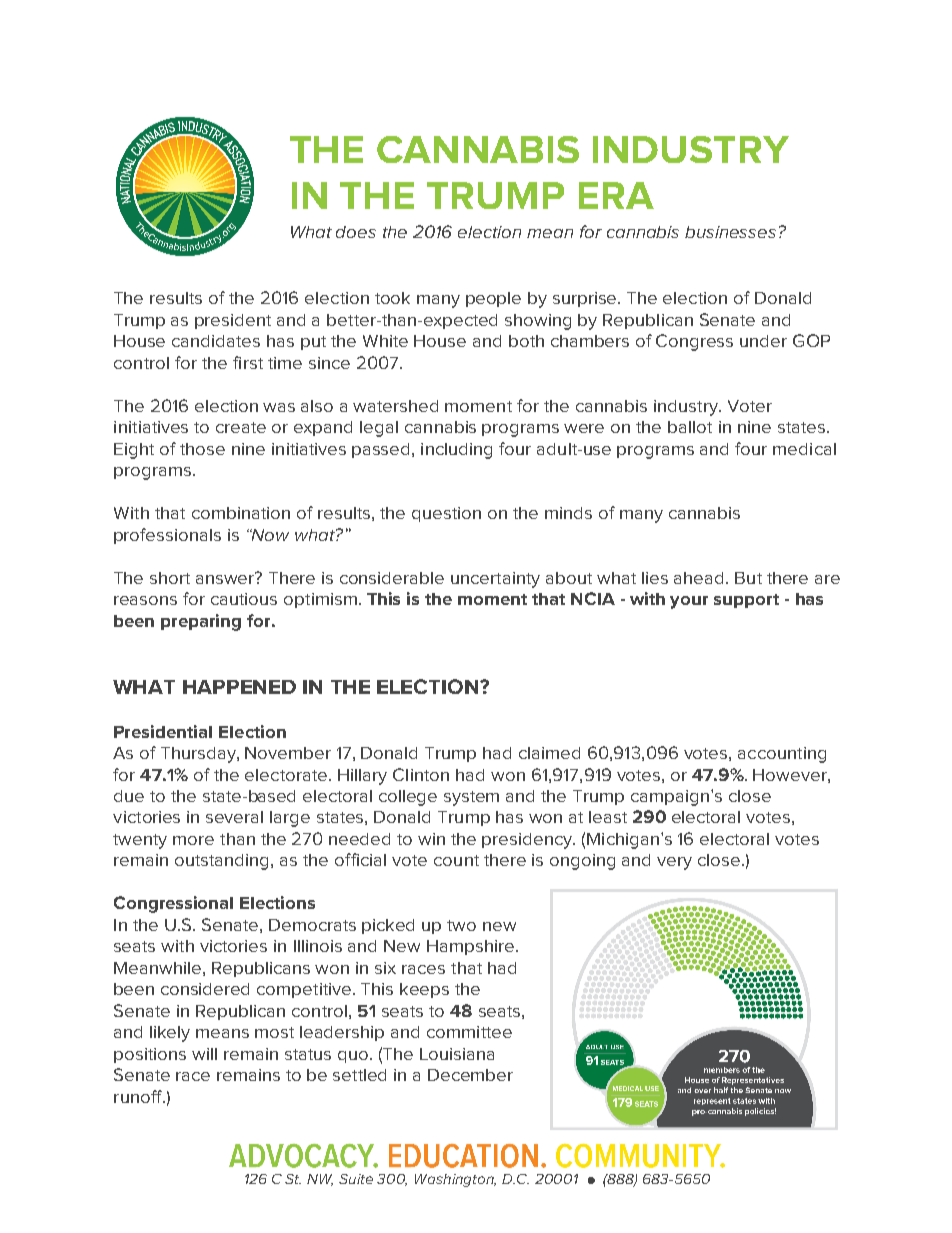 The image size is (952, 1233). What do you see at coordinates (495, 580) in the page?
I see `uncertainty` at bounding box center [495, 580].
